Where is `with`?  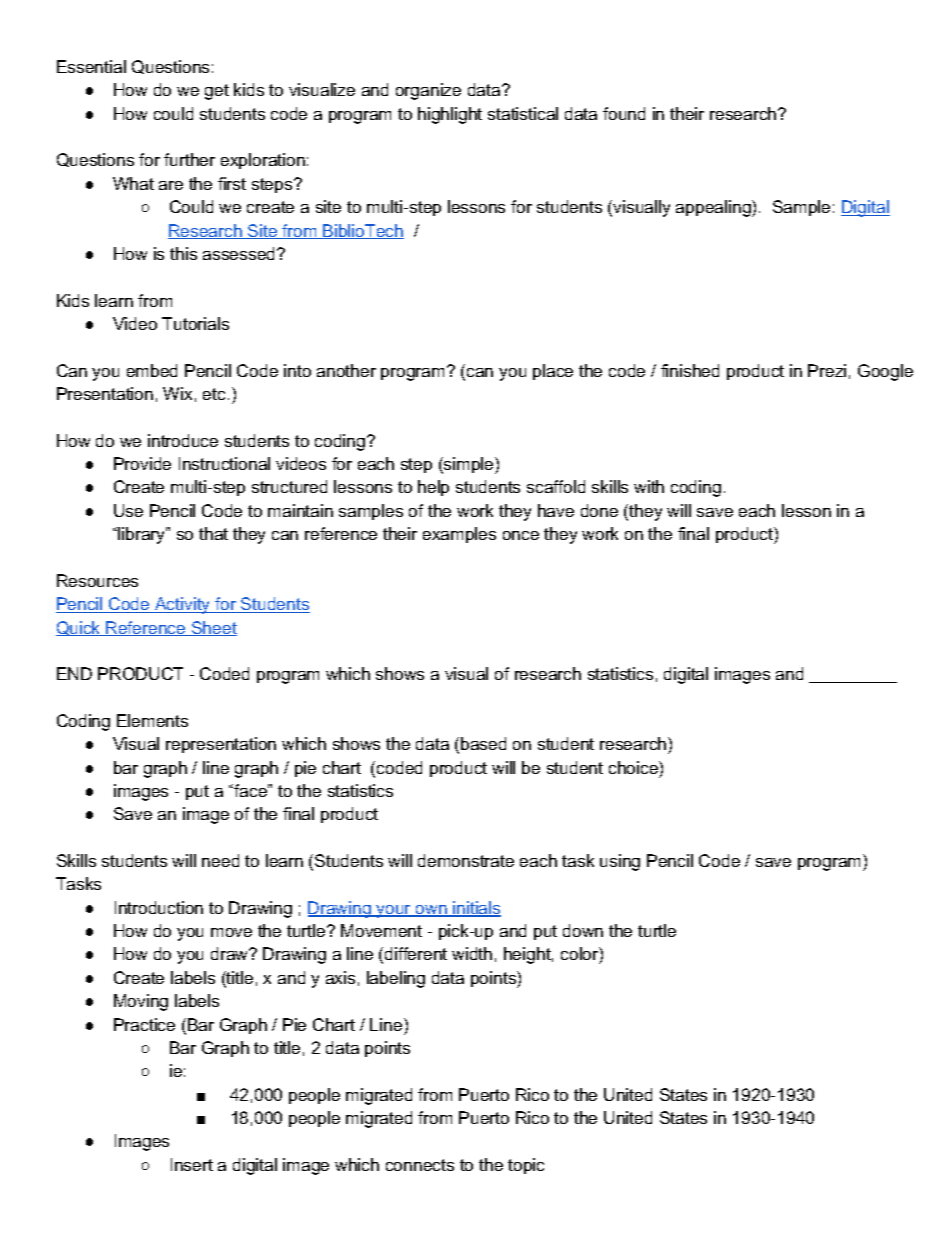
with is located at coordinates (649, 486).
